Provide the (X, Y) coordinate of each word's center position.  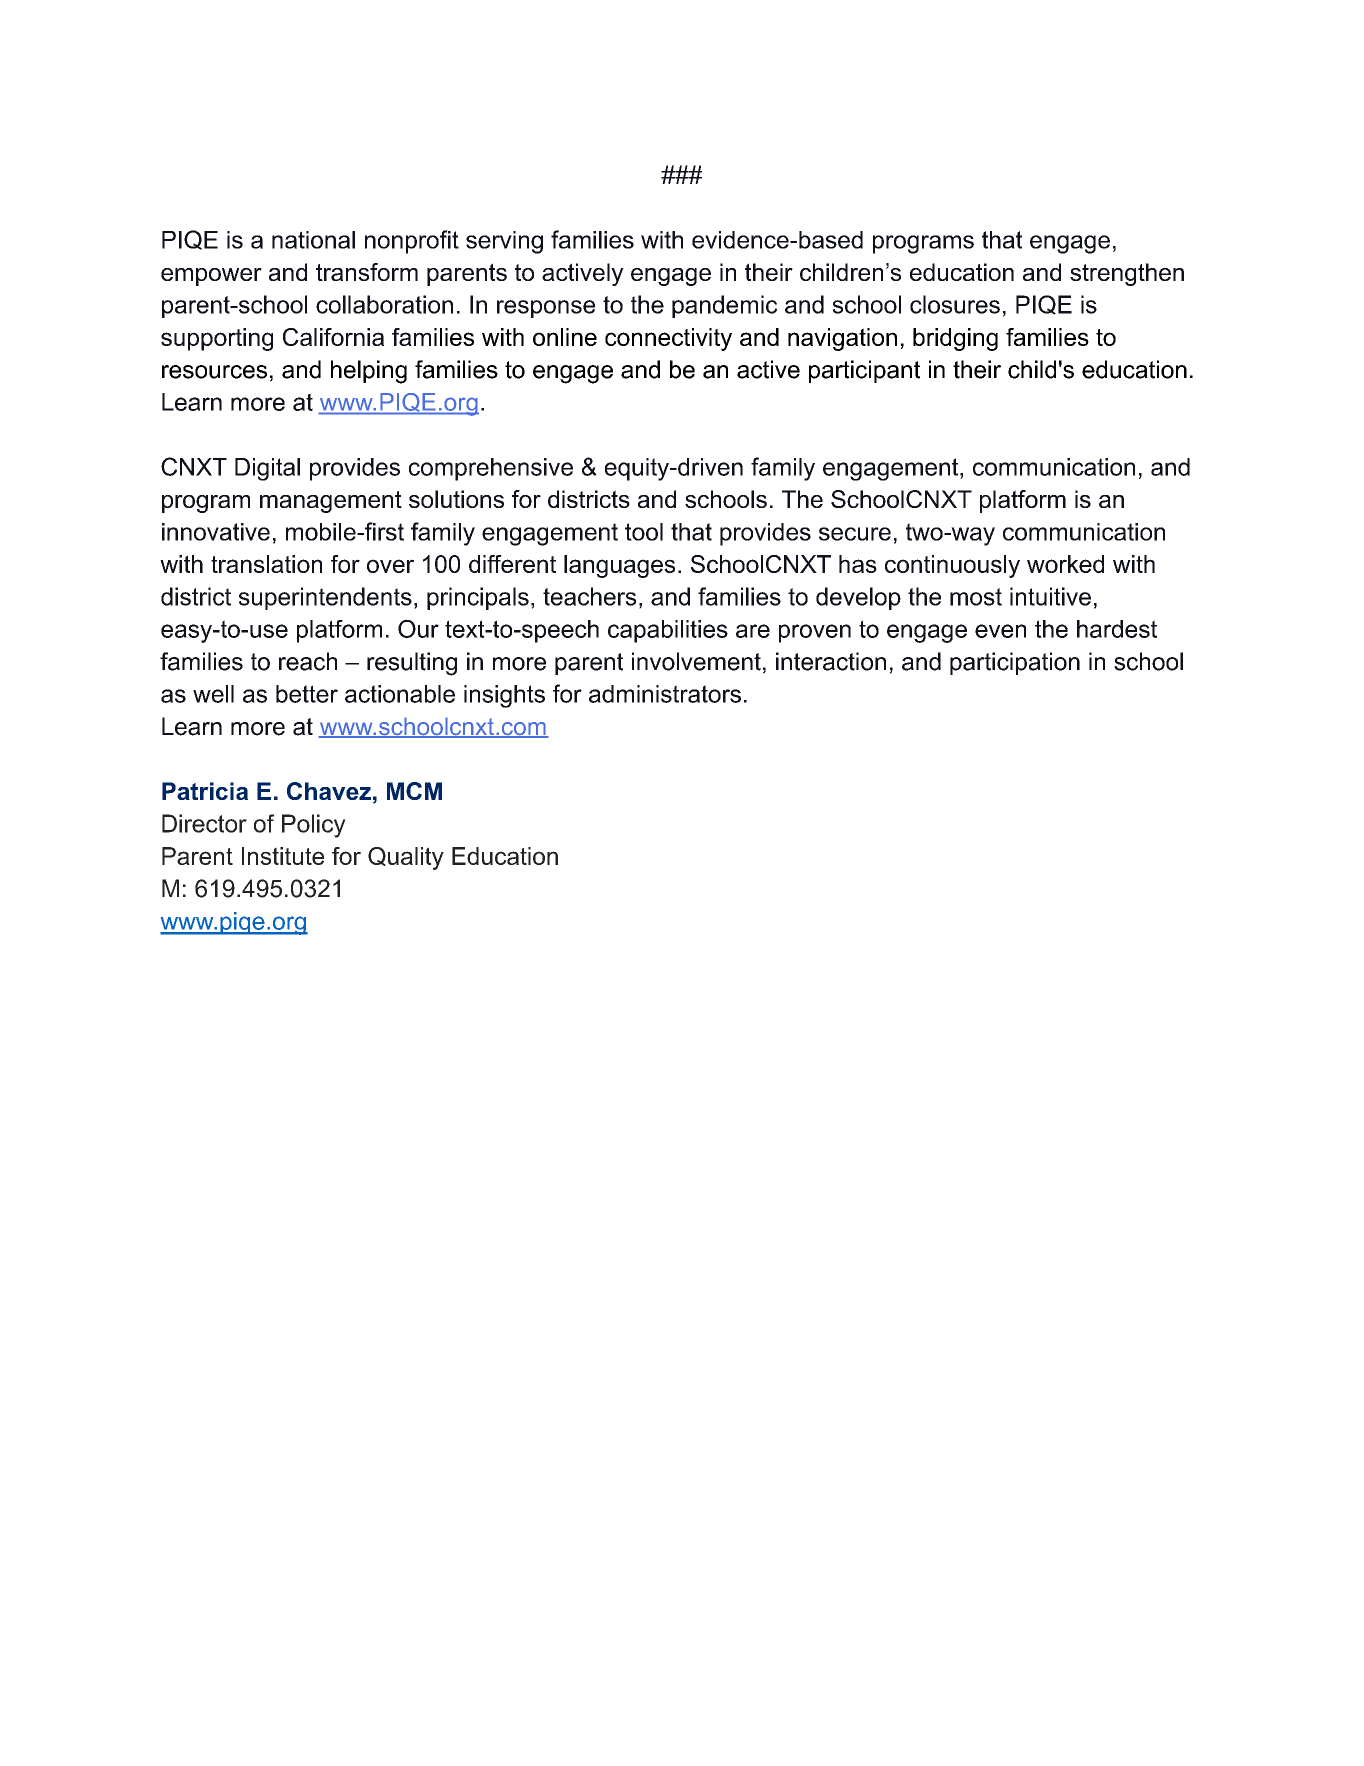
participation (1015, 663)
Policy (314, 826)
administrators (665, 694)
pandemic (724, 306)
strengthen (1127, 274)
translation (266, 564)
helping (369, 372)
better (307, 694)
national (313, 240)
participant (864, 371)
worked (1065, 564)
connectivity (668, 339)
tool (644, 532)
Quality (406, 858)
